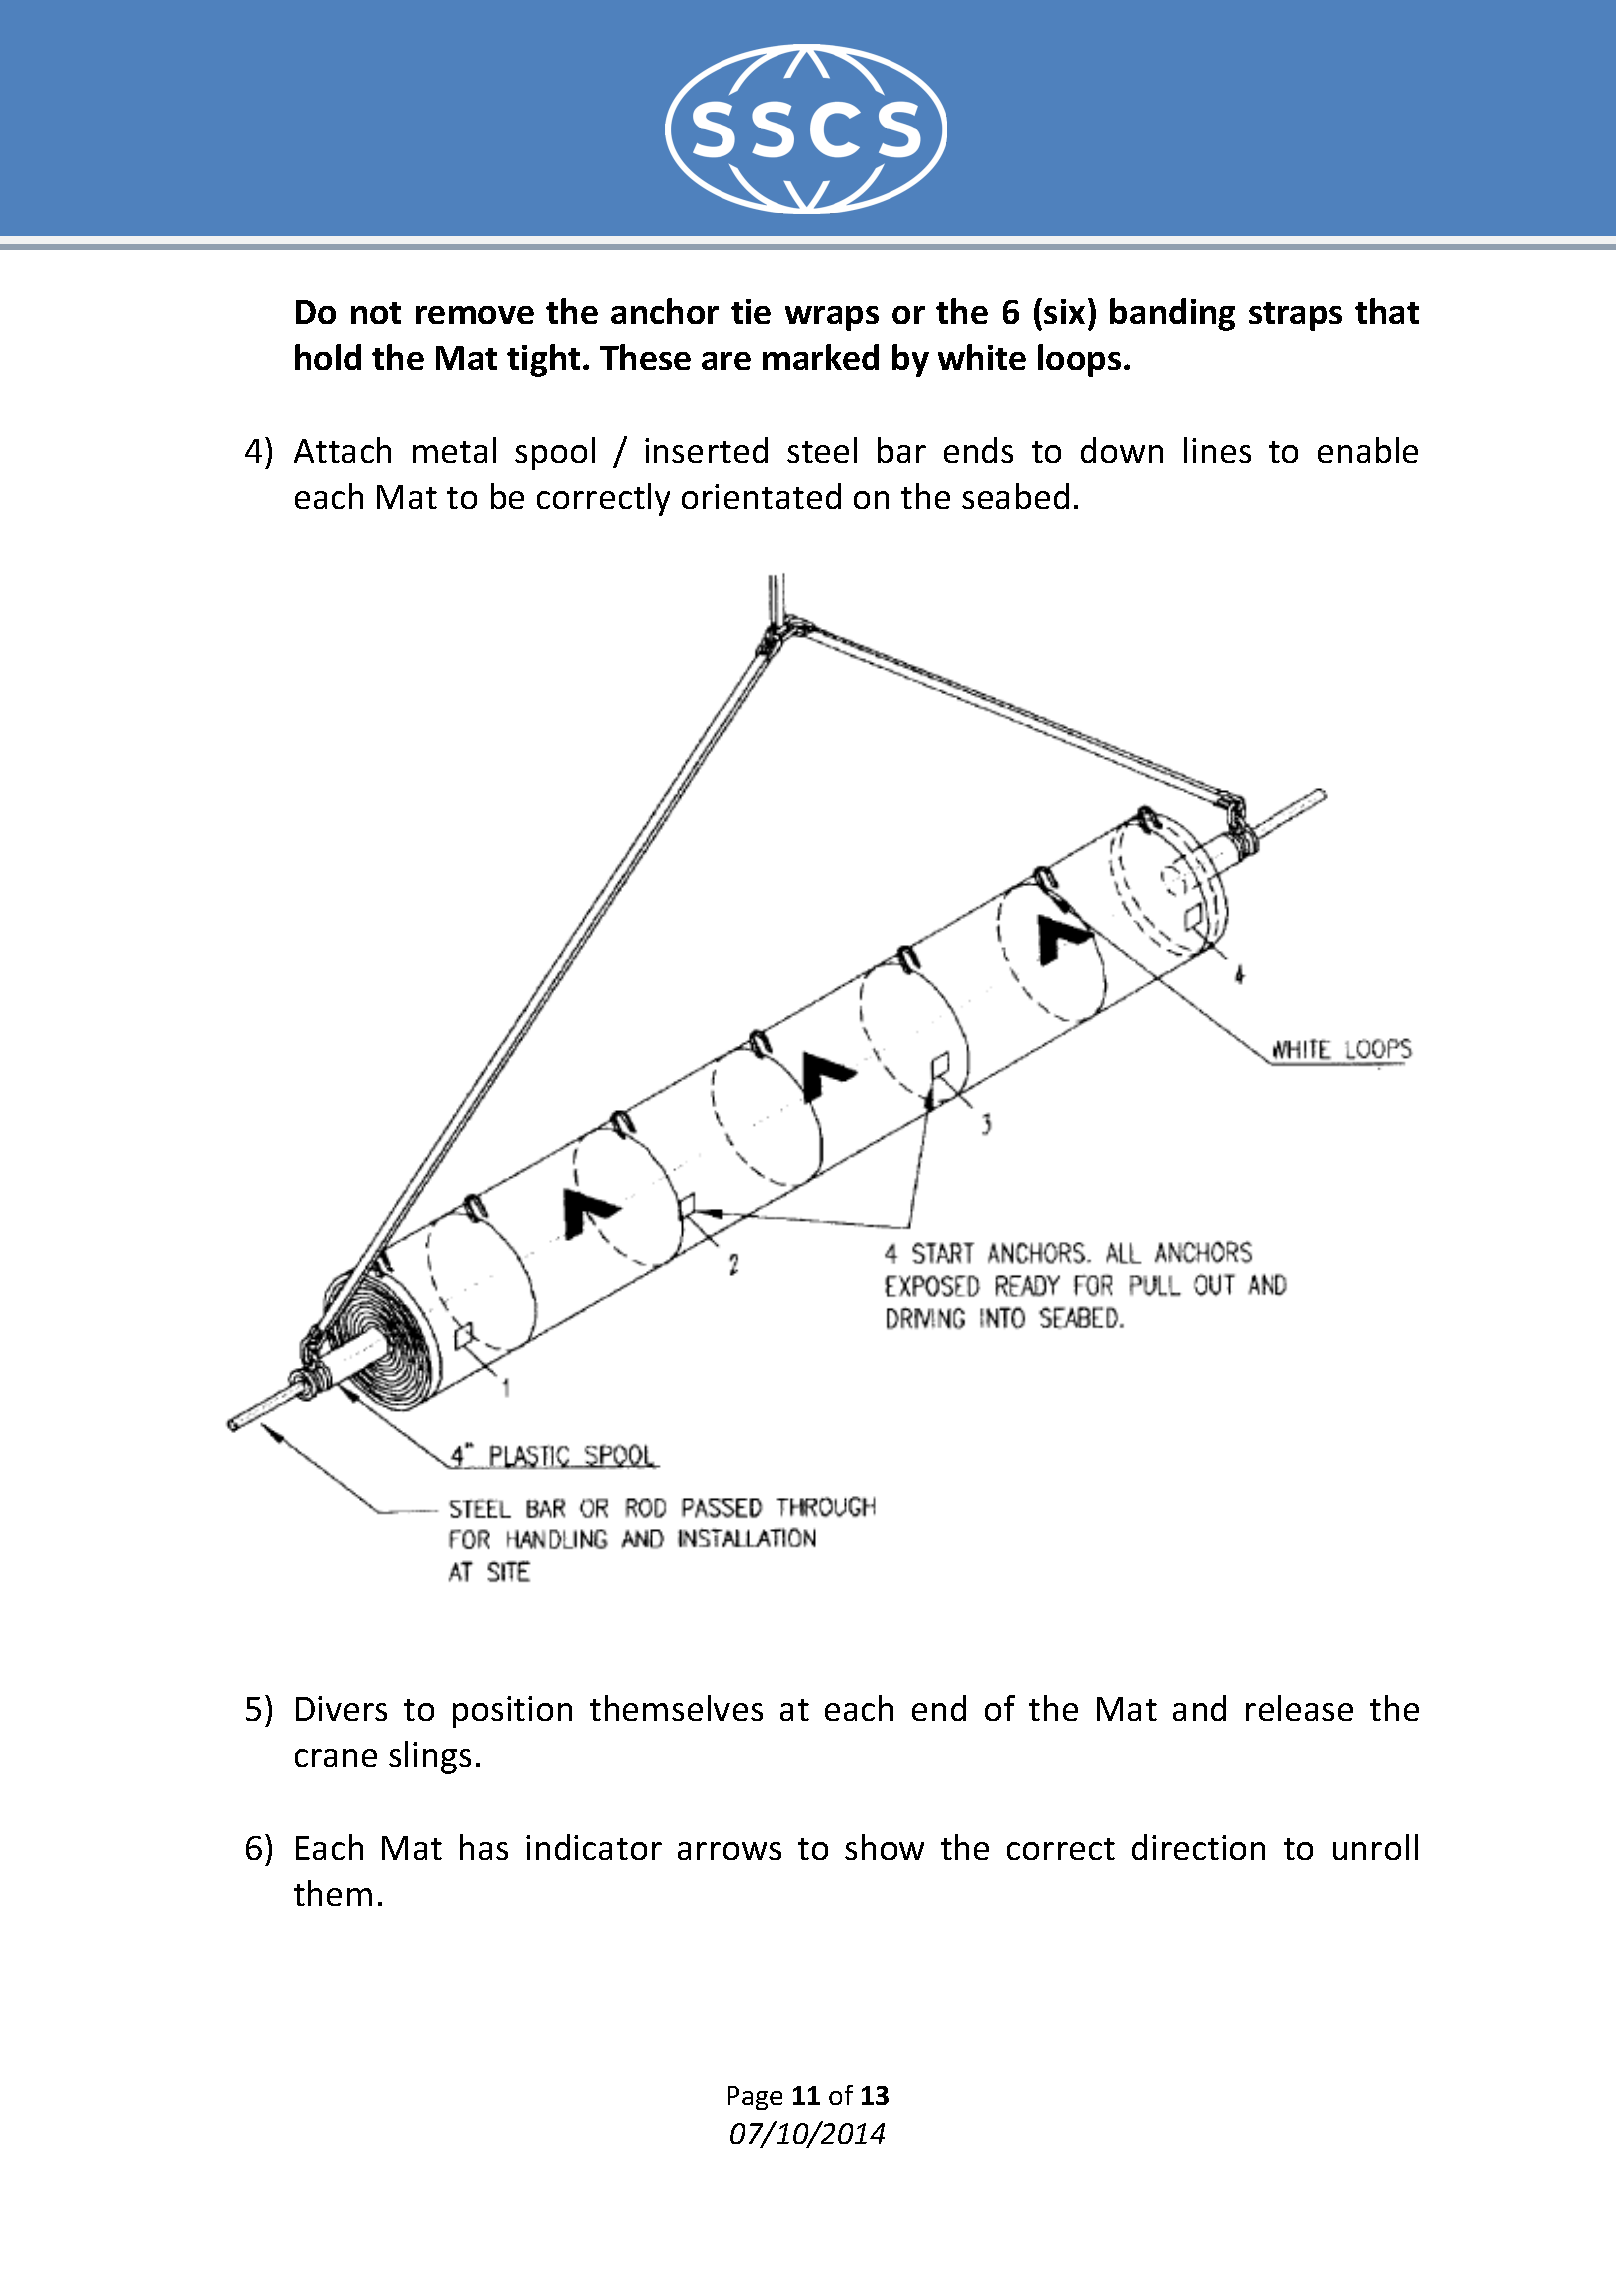 This screenshot has height=2286, width=1616. I want to click on position, so click(512, 1712).
